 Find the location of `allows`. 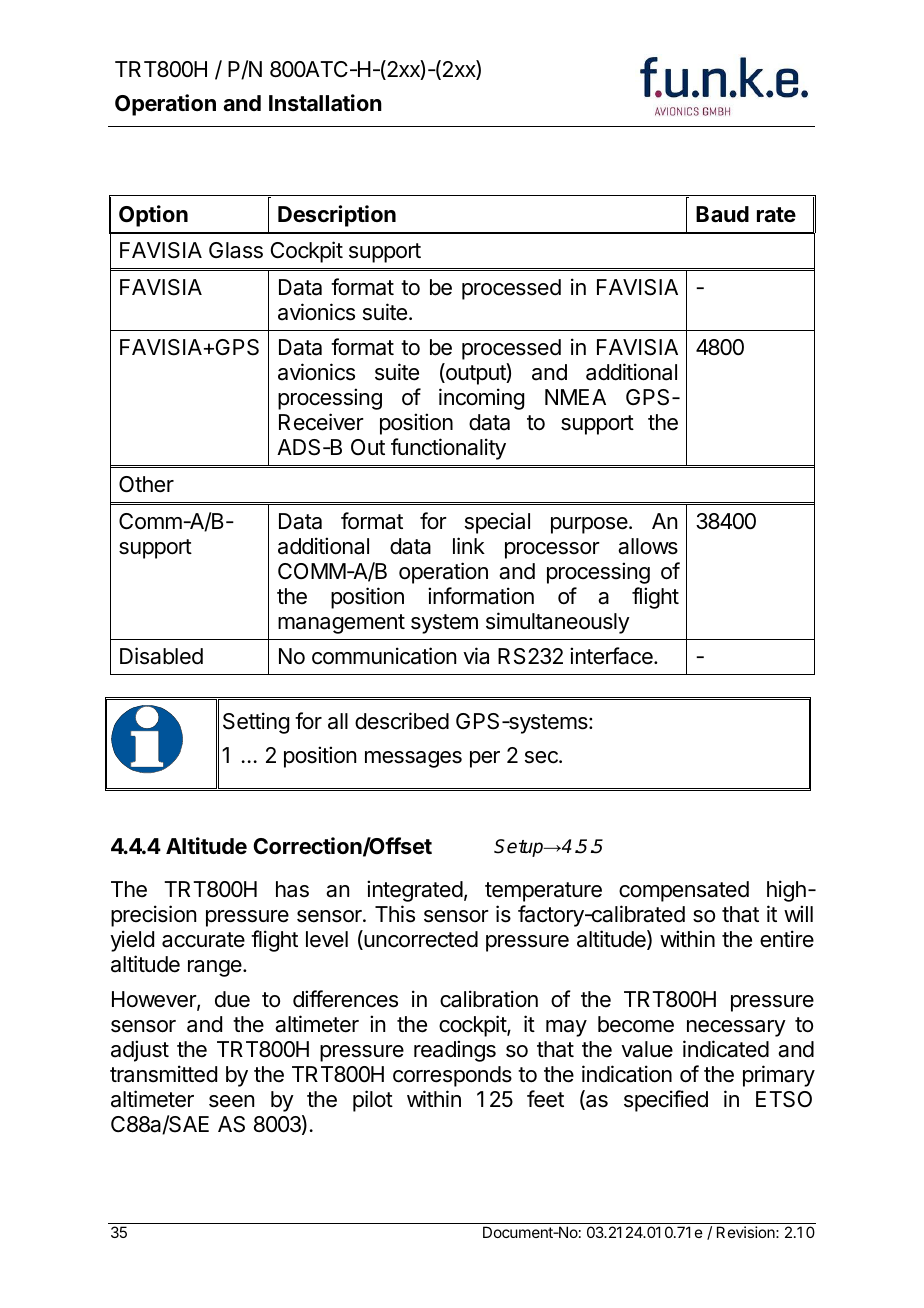

allows is located at coordinates (648, 546).
